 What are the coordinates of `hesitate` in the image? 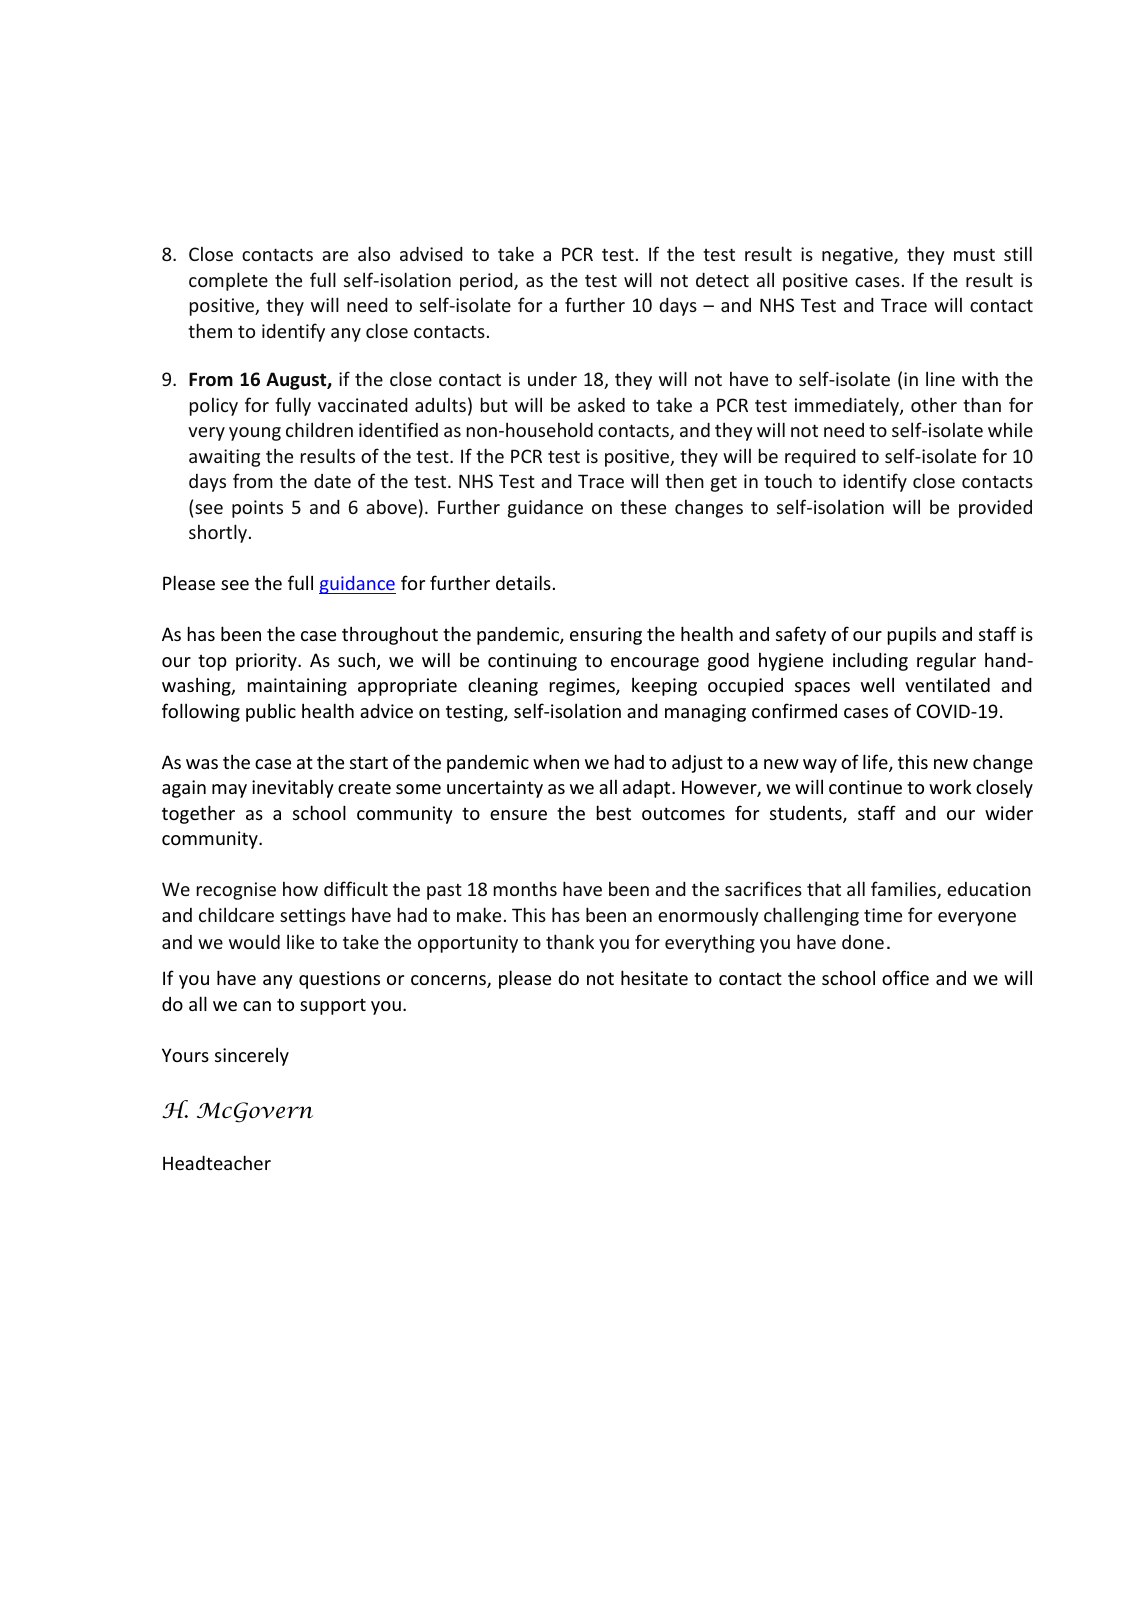 It's located at (654, 977).
